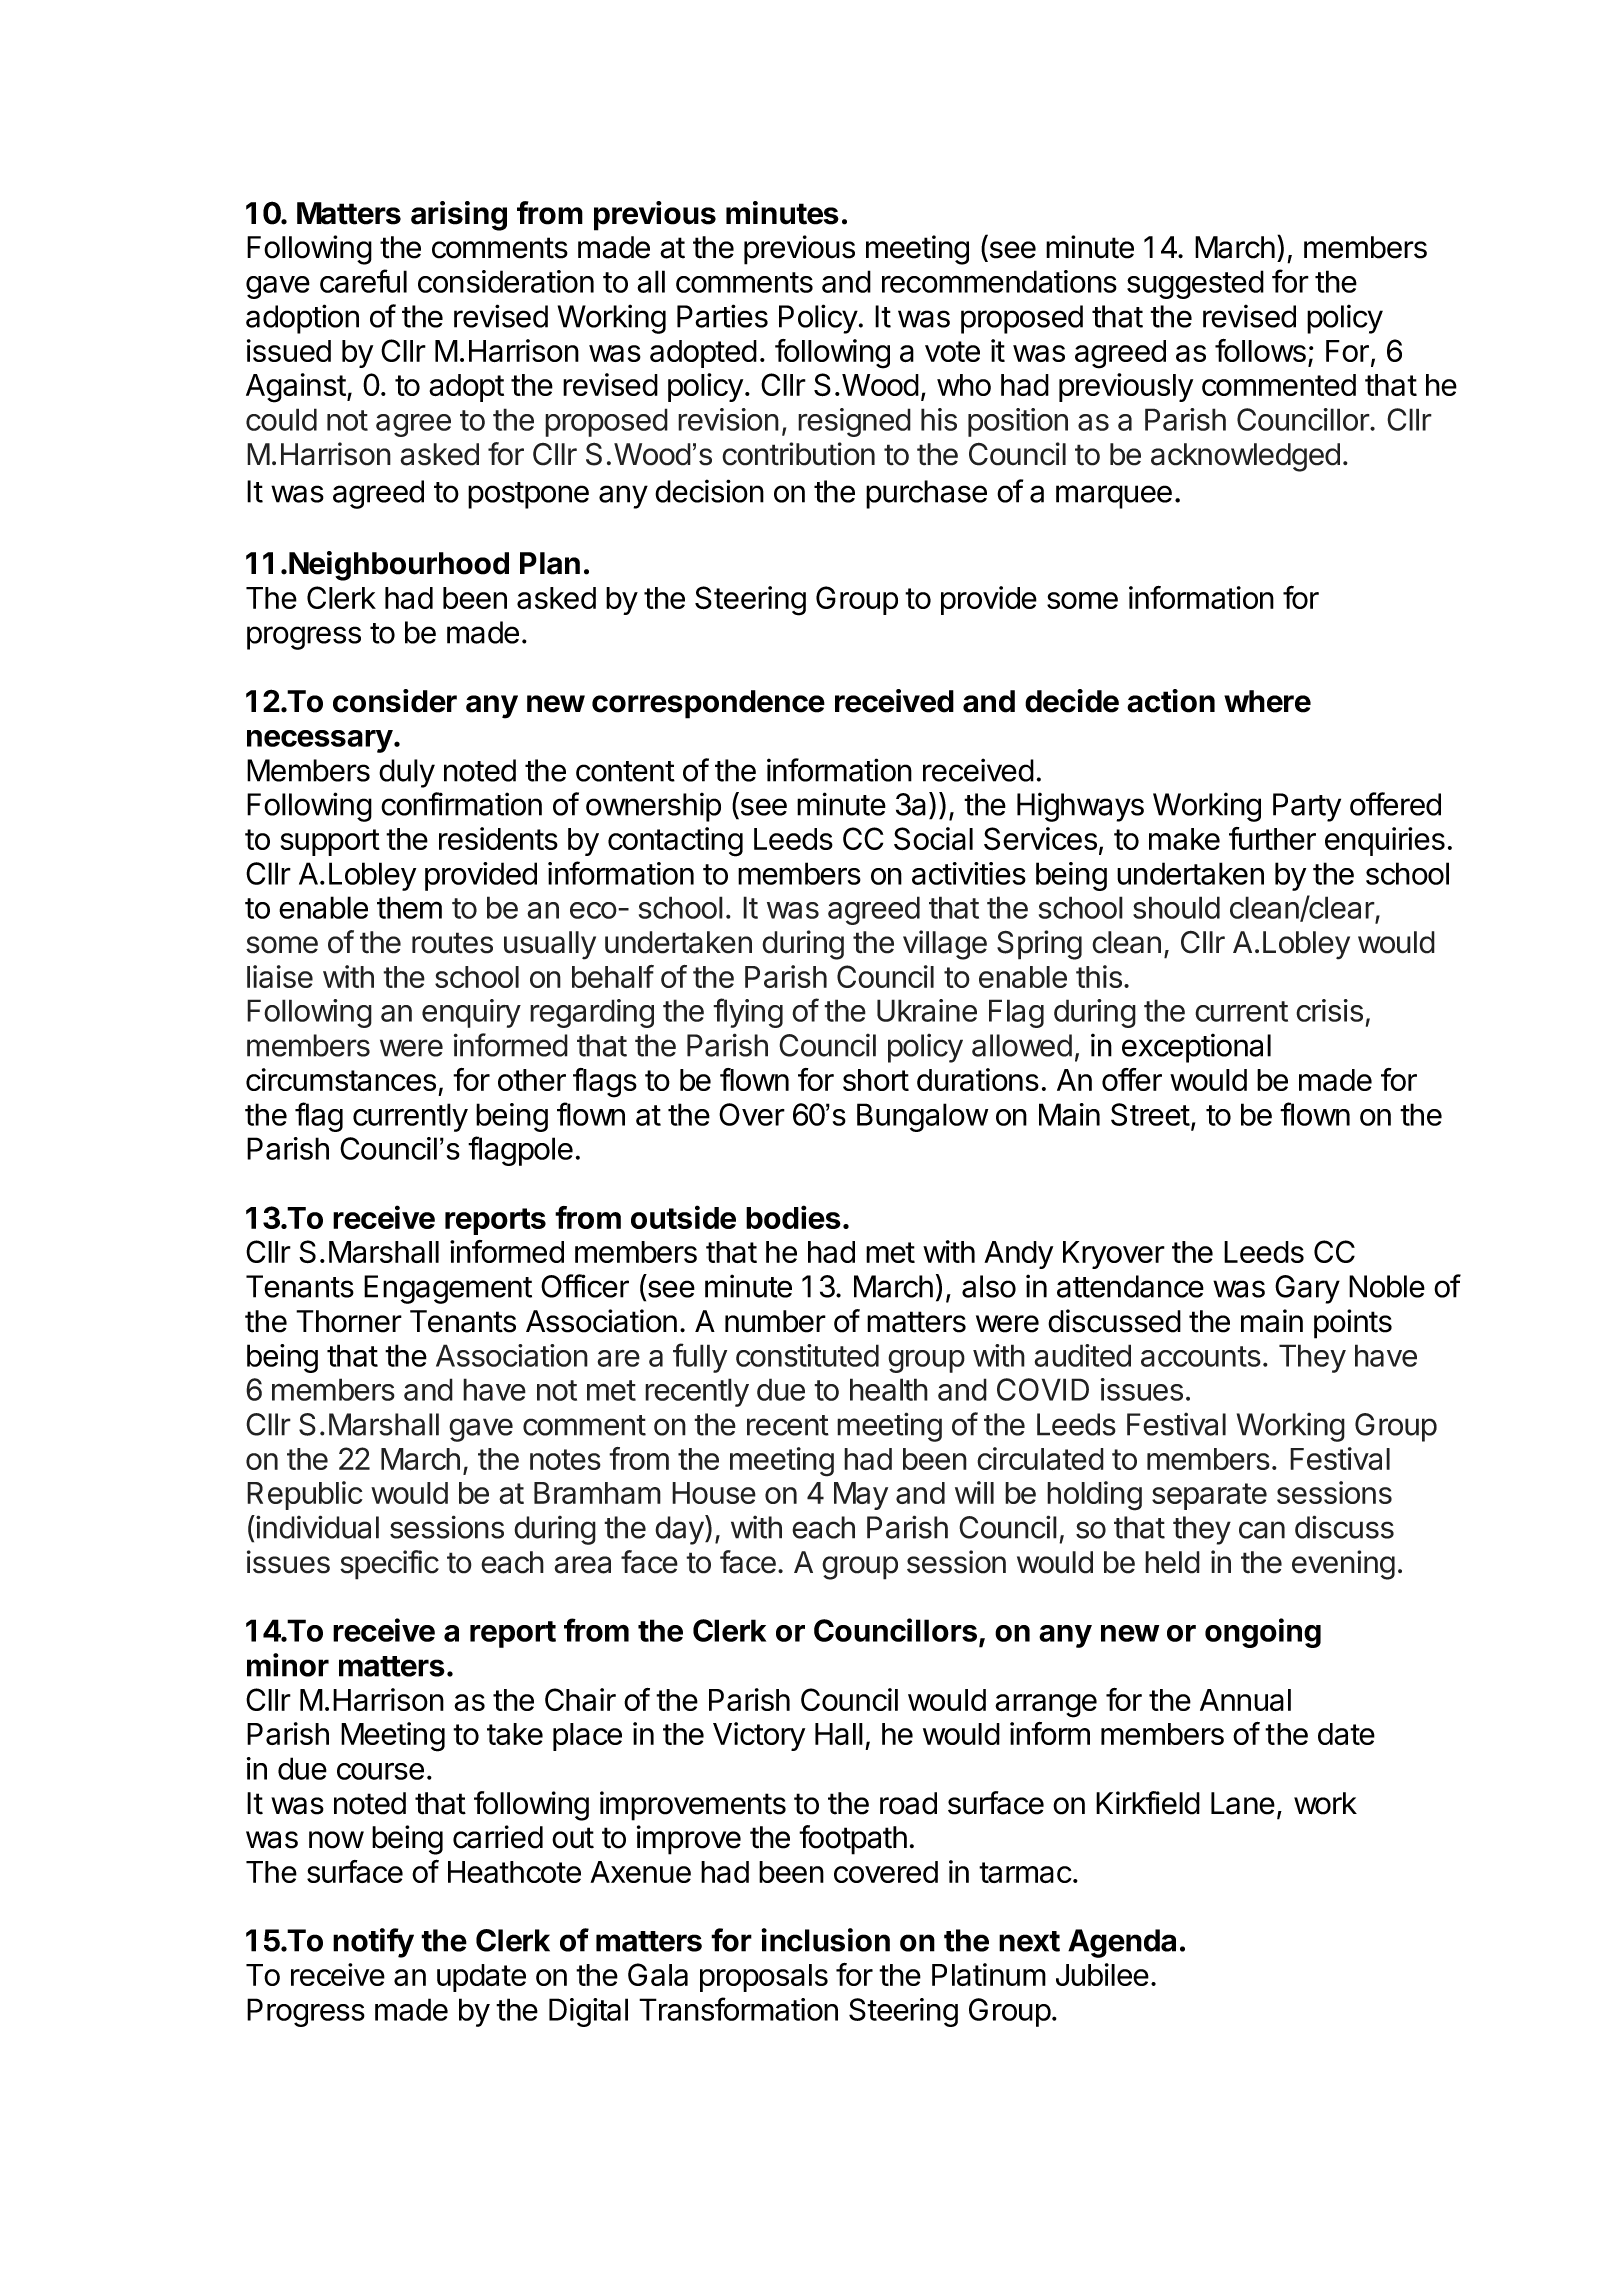  What do you see at coordinates (933, 838) in the image?
I see `Social` at bounding box center [933, 838].
